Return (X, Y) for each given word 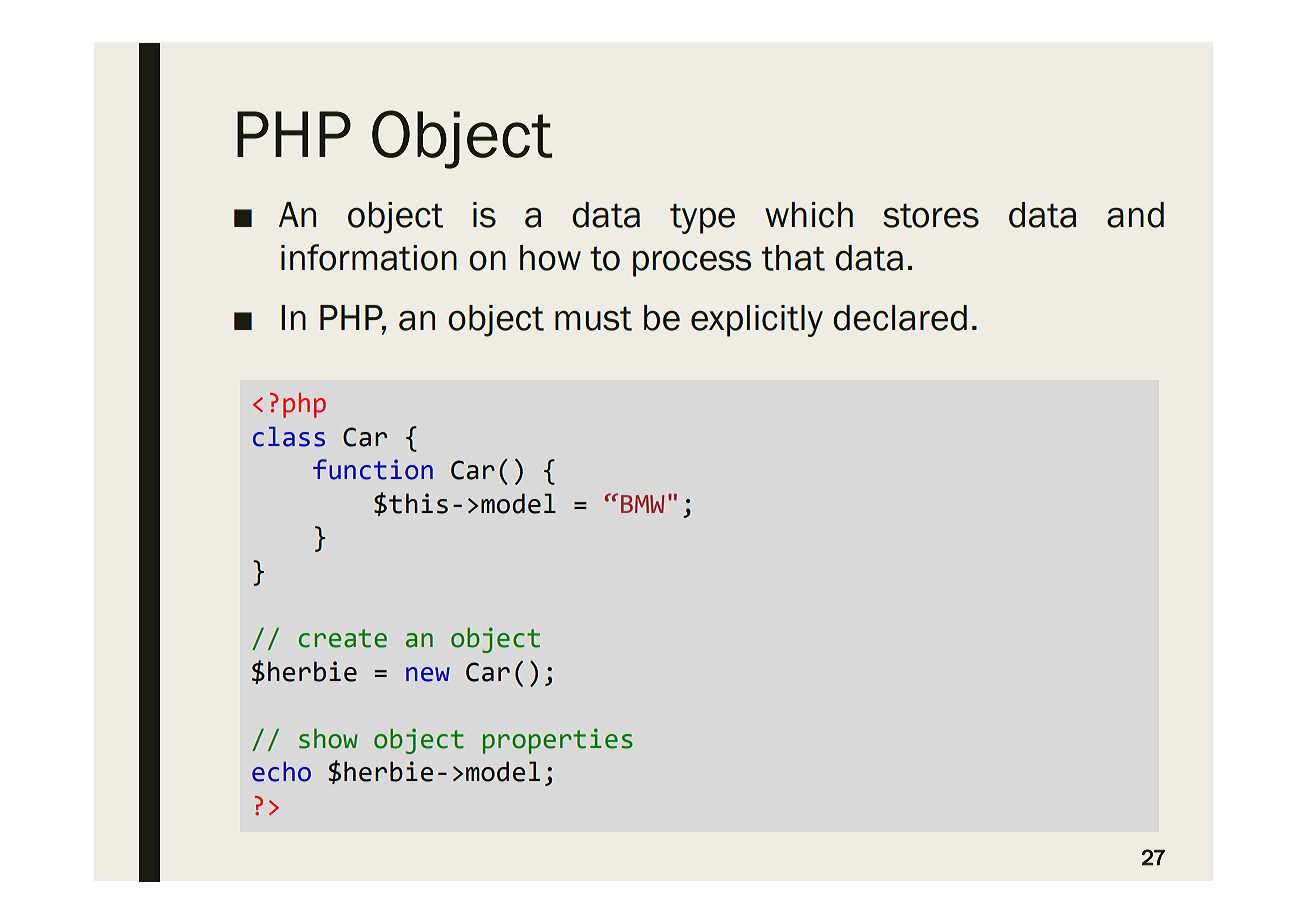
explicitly (757, 321)
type (702, 218)
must (593, 318)
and (1135, 215)
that (793, 258)
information (369, 257)
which (809, 215)
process (692, 264)
